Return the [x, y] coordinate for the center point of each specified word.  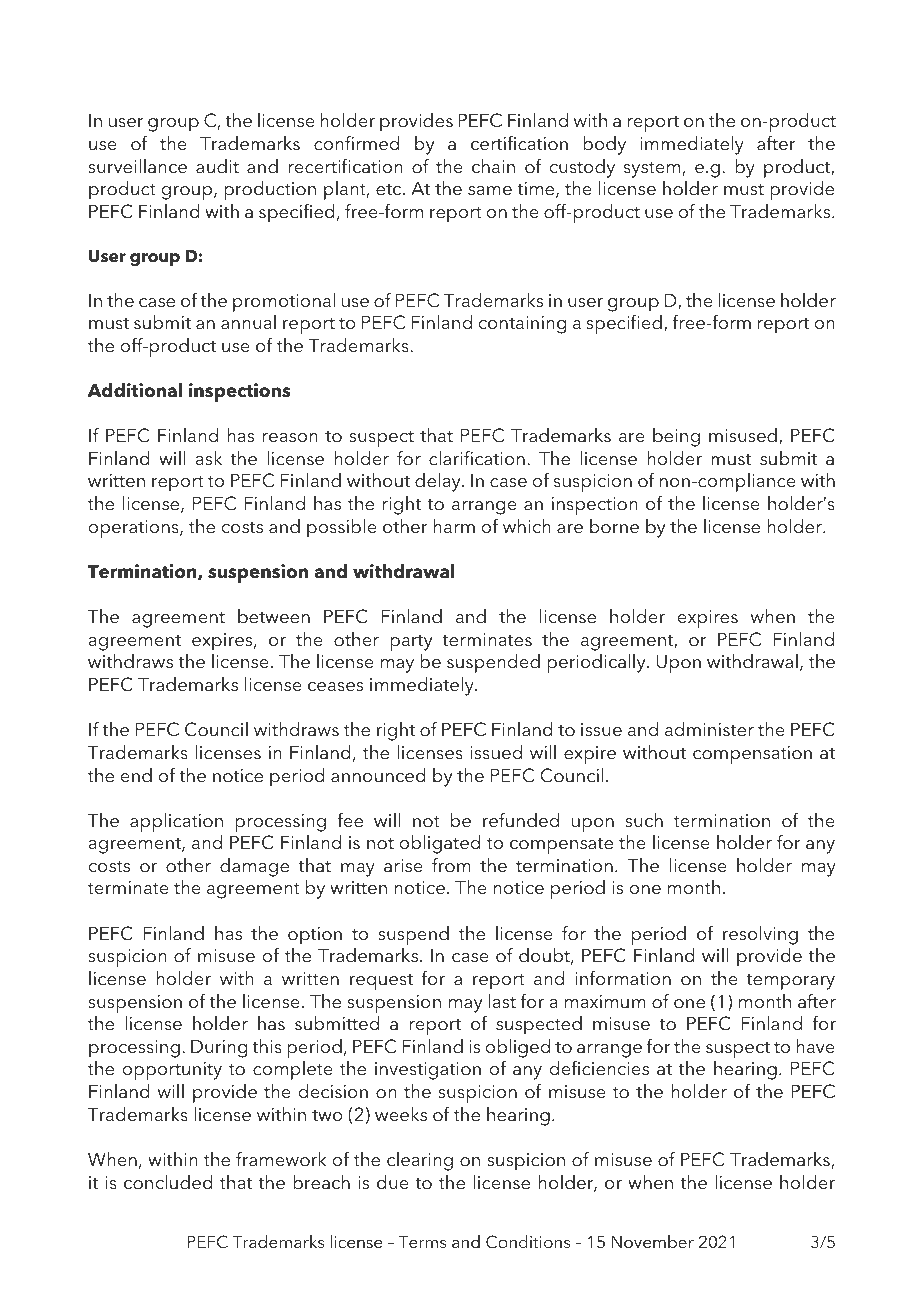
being [676, 437]
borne [614, 526]
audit [217, 166]
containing [522, 325]
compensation [752, 755]
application [176, 822]
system [653, 170]
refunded [521, 820]
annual [248, 322]
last [502, 1001]
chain [493, 166]
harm [454, 526]
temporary [790, 982]
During [219, 1048]
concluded [168, 1182]
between [274, 616]
